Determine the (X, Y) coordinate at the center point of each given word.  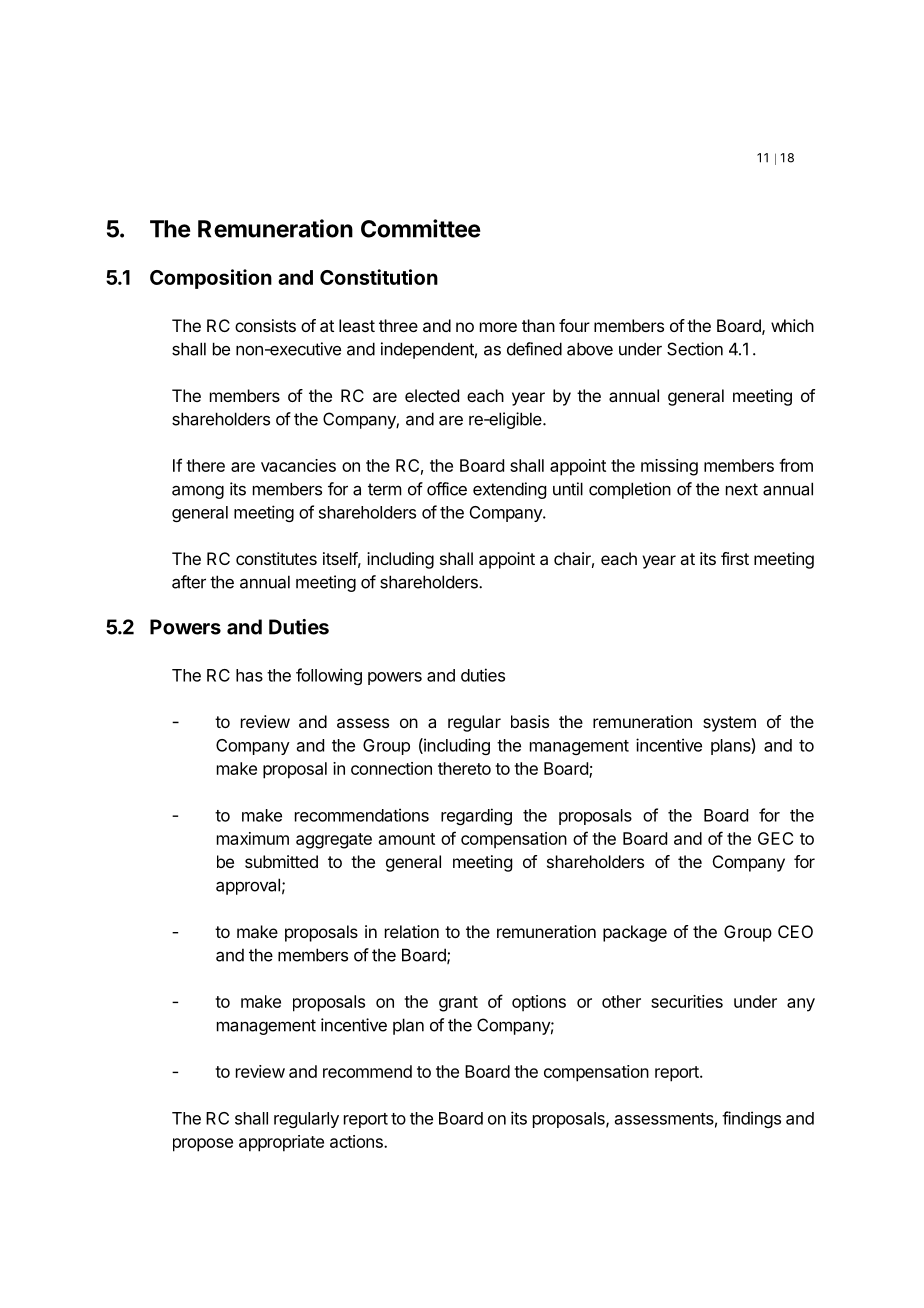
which (792, 325)
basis (530, 721)
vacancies (298, 465)
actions (357, 1141)
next (742, 489)
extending (509, 490)
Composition (211, 279)
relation (412, 931)
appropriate (281, 1143)
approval (248, 886)
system (729, 724)
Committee (421, 228)
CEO (795, 931)
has (249, 675)
